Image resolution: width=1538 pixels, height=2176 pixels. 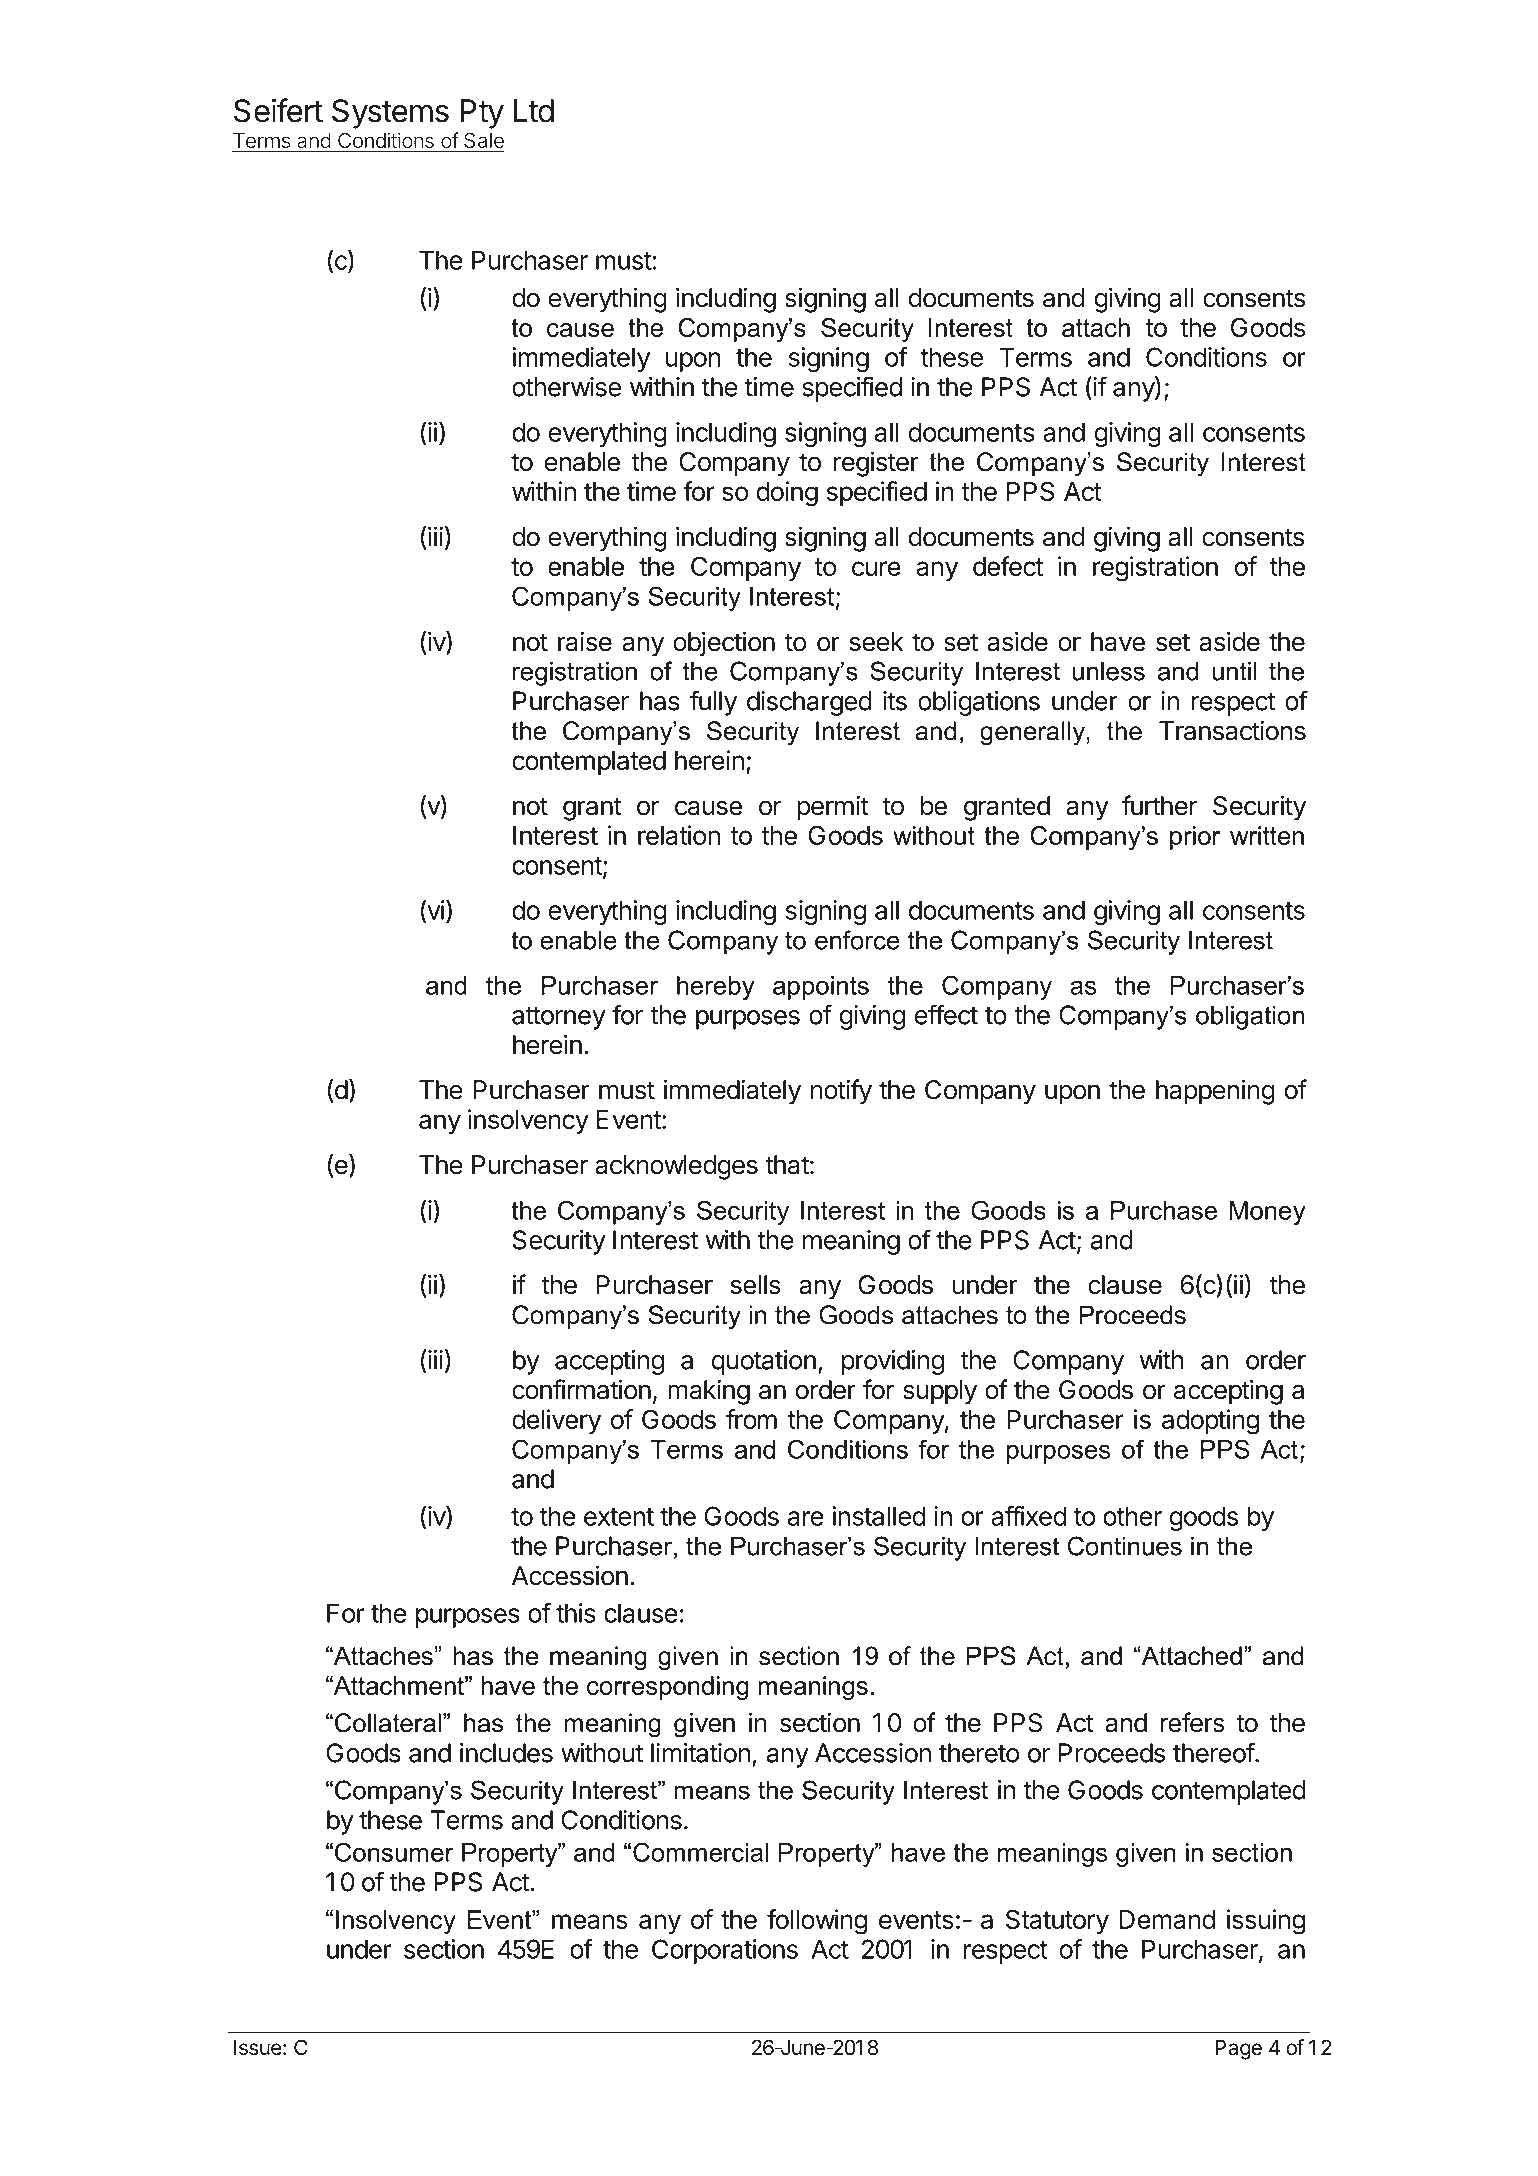 What do you see at coordinates (833, 808) in the image?
I see `permit` at bounding box center [833, 808].
